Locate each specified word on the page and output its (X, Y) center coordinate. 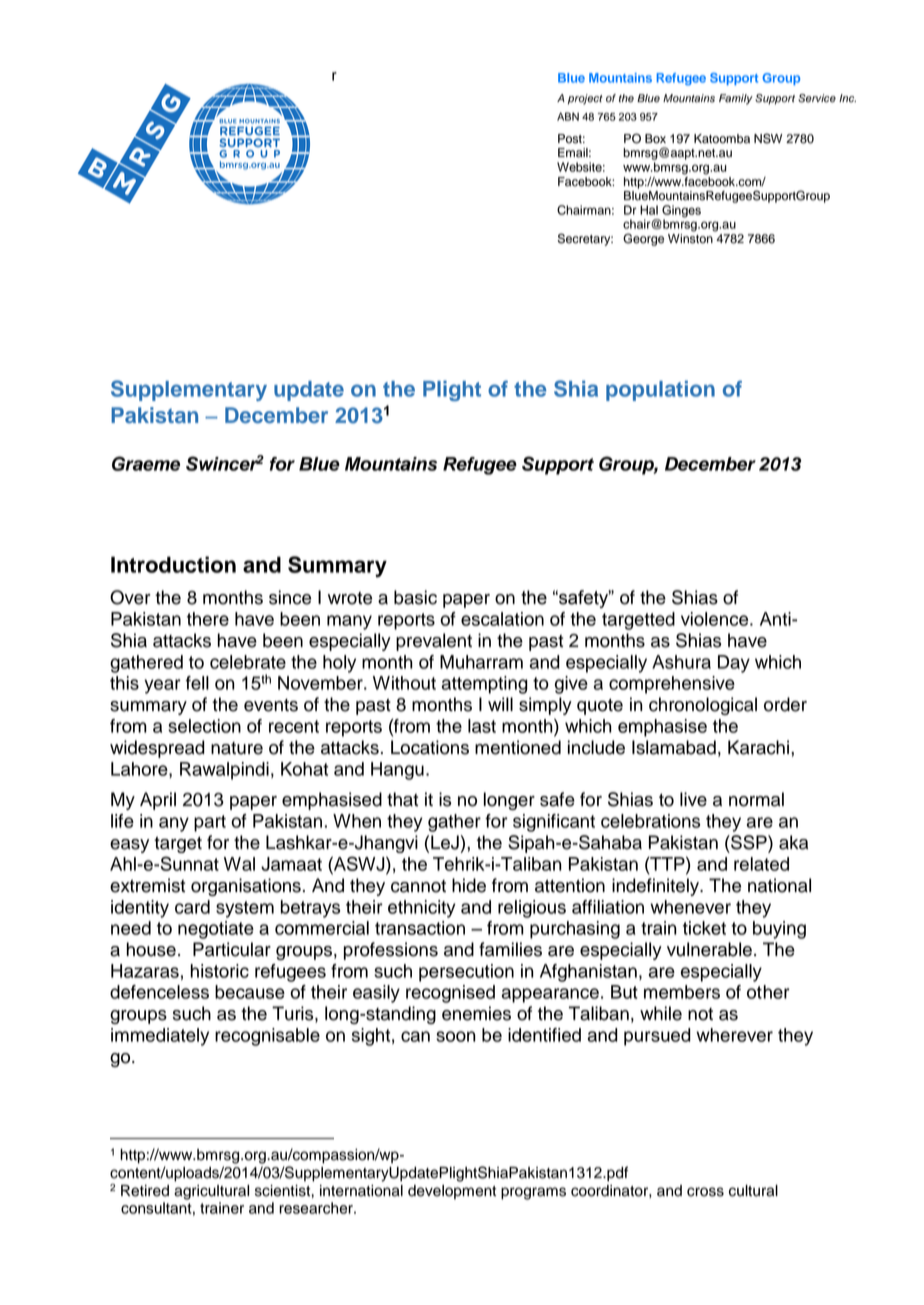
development (452, 1192)
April (158, 801)
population (660, 391)
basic (415, 597)
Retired (145, 1191)
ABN (568, 116)
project (585, 99)
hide (469, 885)
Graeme (146, 463)
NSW (768, 138)
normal (756, 799)
